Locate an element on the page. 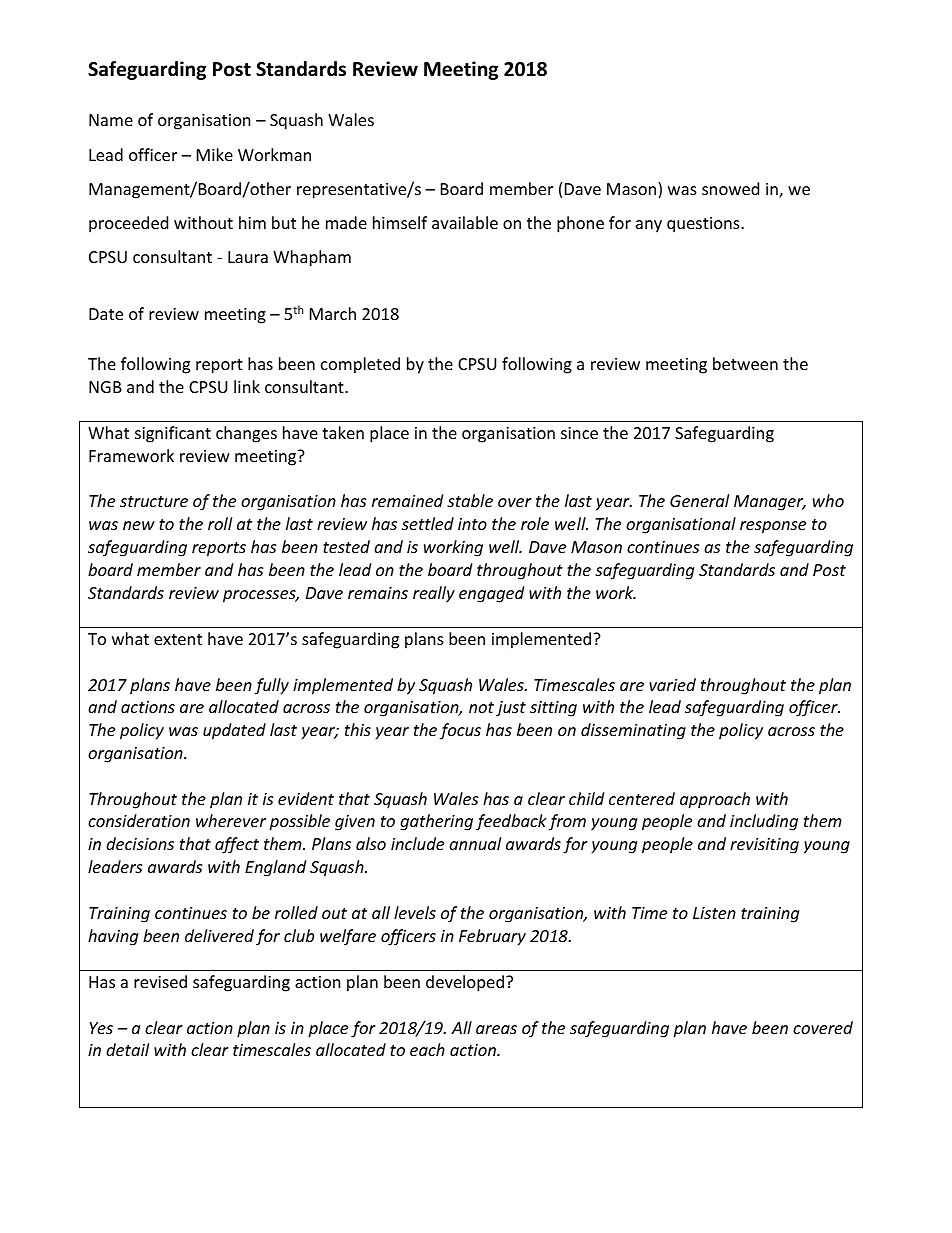 This image has width=952, height=1233. approach is located at coordinates (715, 800).
